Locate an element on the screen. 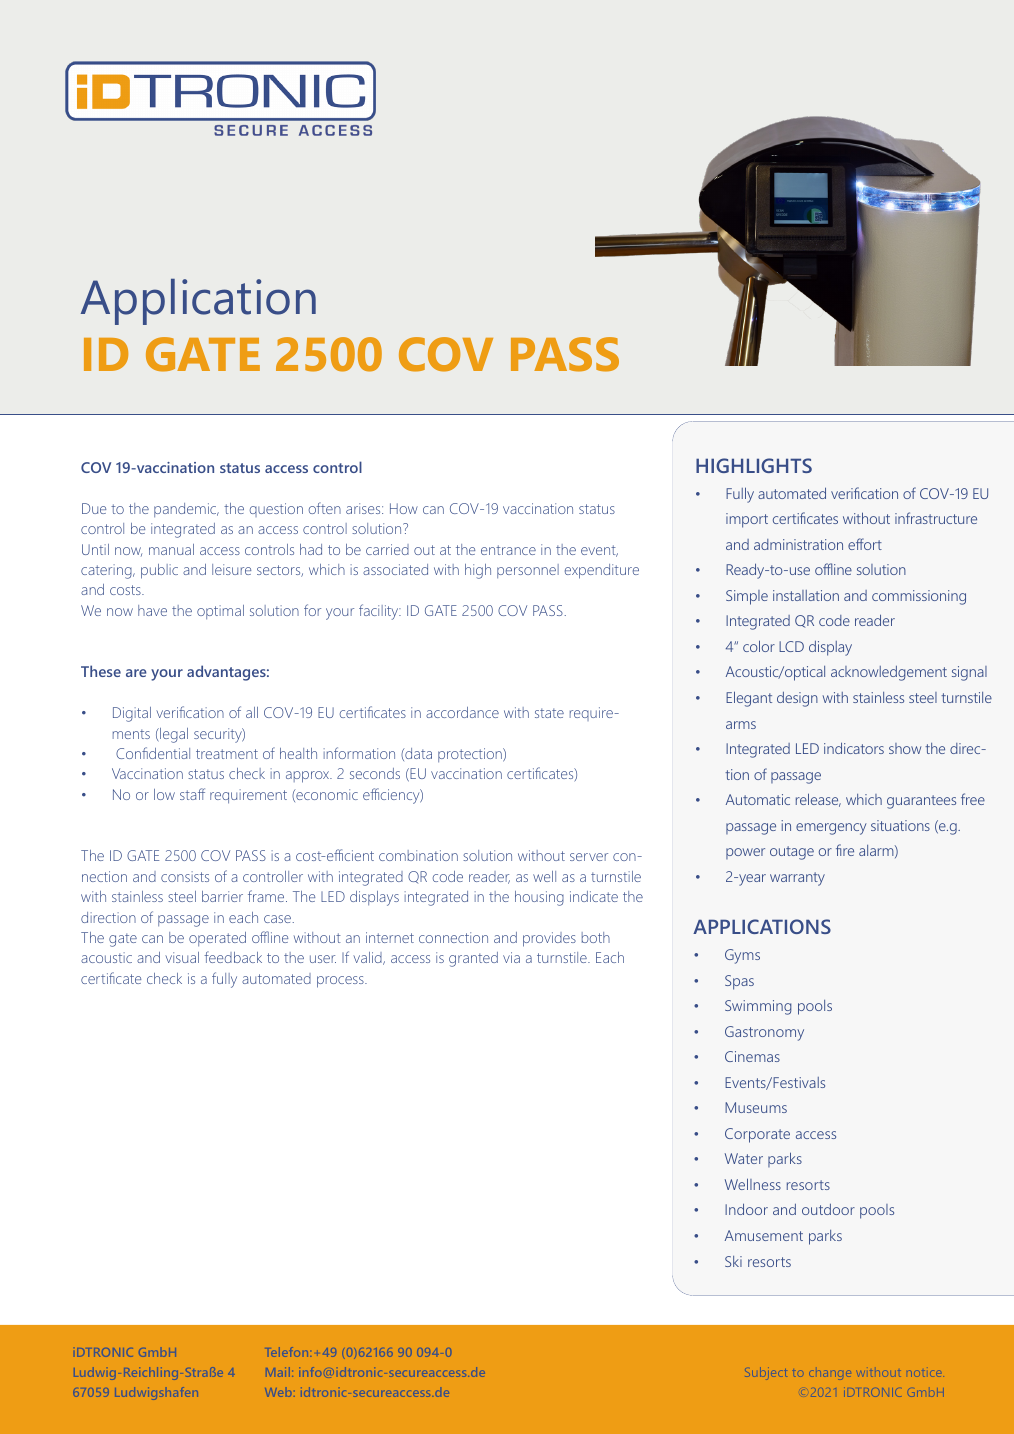  Ski is located at coordinates (733, 1261).
